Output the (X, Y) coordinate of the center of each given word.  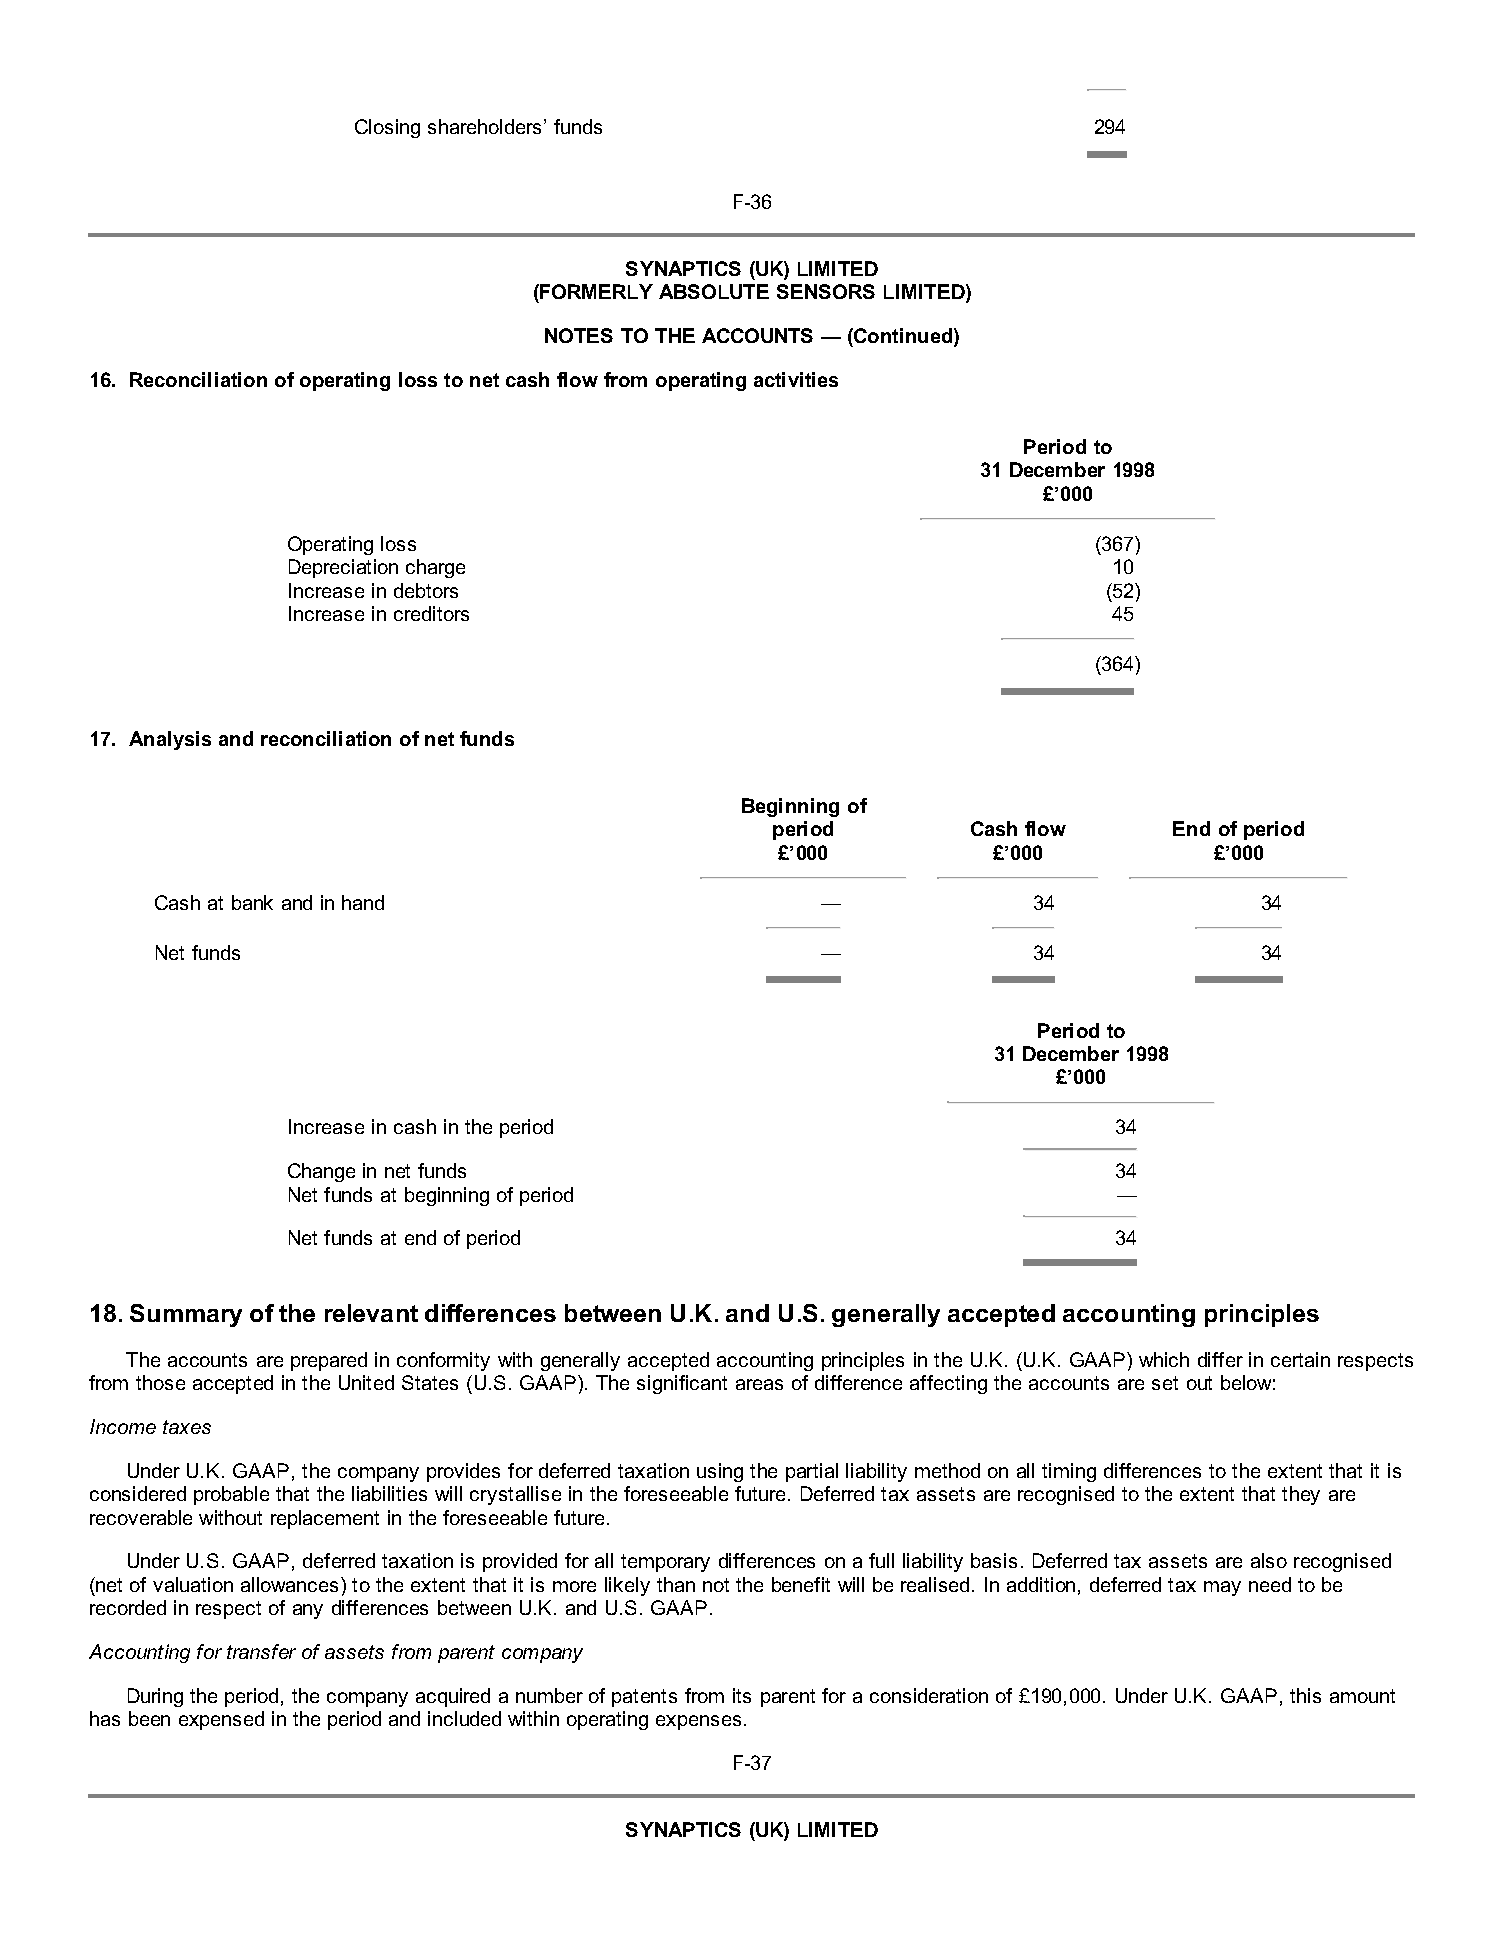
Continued (902, 335)
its (742, 1695)
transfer (261, 1651)
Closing (387, 128)
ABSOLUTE (714, 291)
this (1305, 1695)
